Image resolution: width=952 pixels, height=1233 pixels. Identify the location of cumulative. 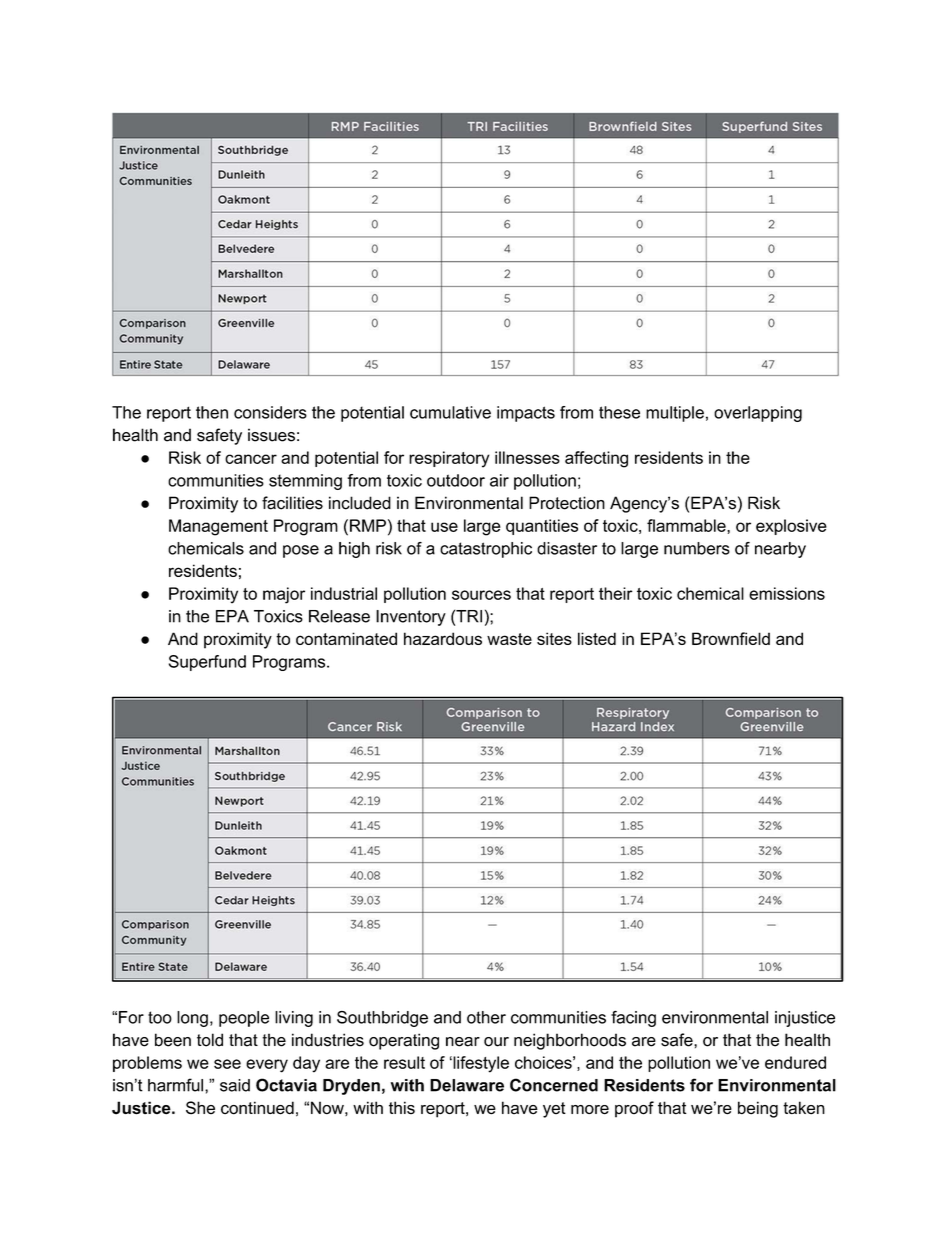
(450, 412).
